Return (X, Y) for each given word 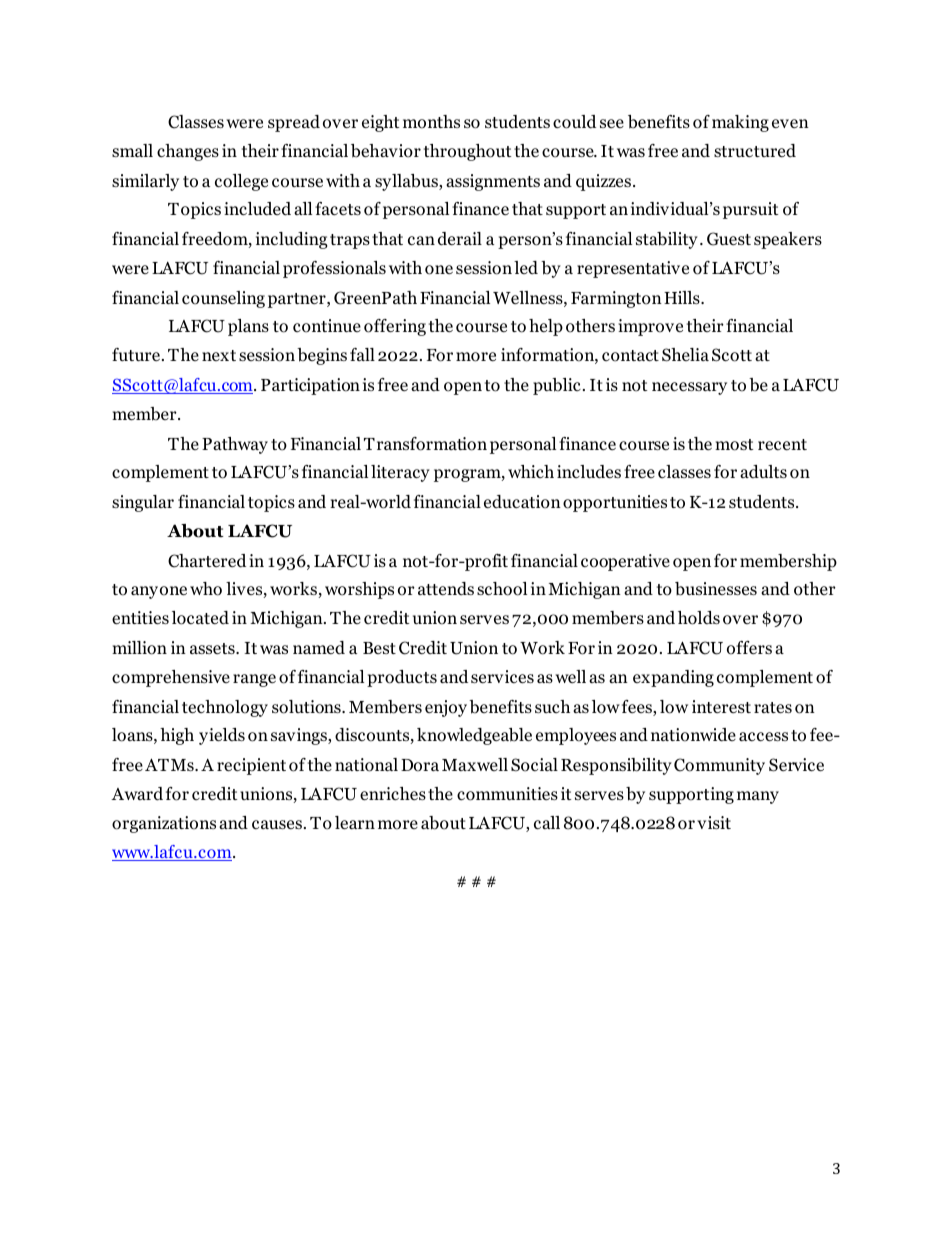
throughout (468, 152)
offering (395, 327)
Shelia (685, 355)
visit (714, 822)
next (219, 355)
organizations (164, 824)
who (206, 589)
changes (188, 152)
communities (507, 794)
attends (446, 589)
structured (755, 151)
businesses (716, 589)
